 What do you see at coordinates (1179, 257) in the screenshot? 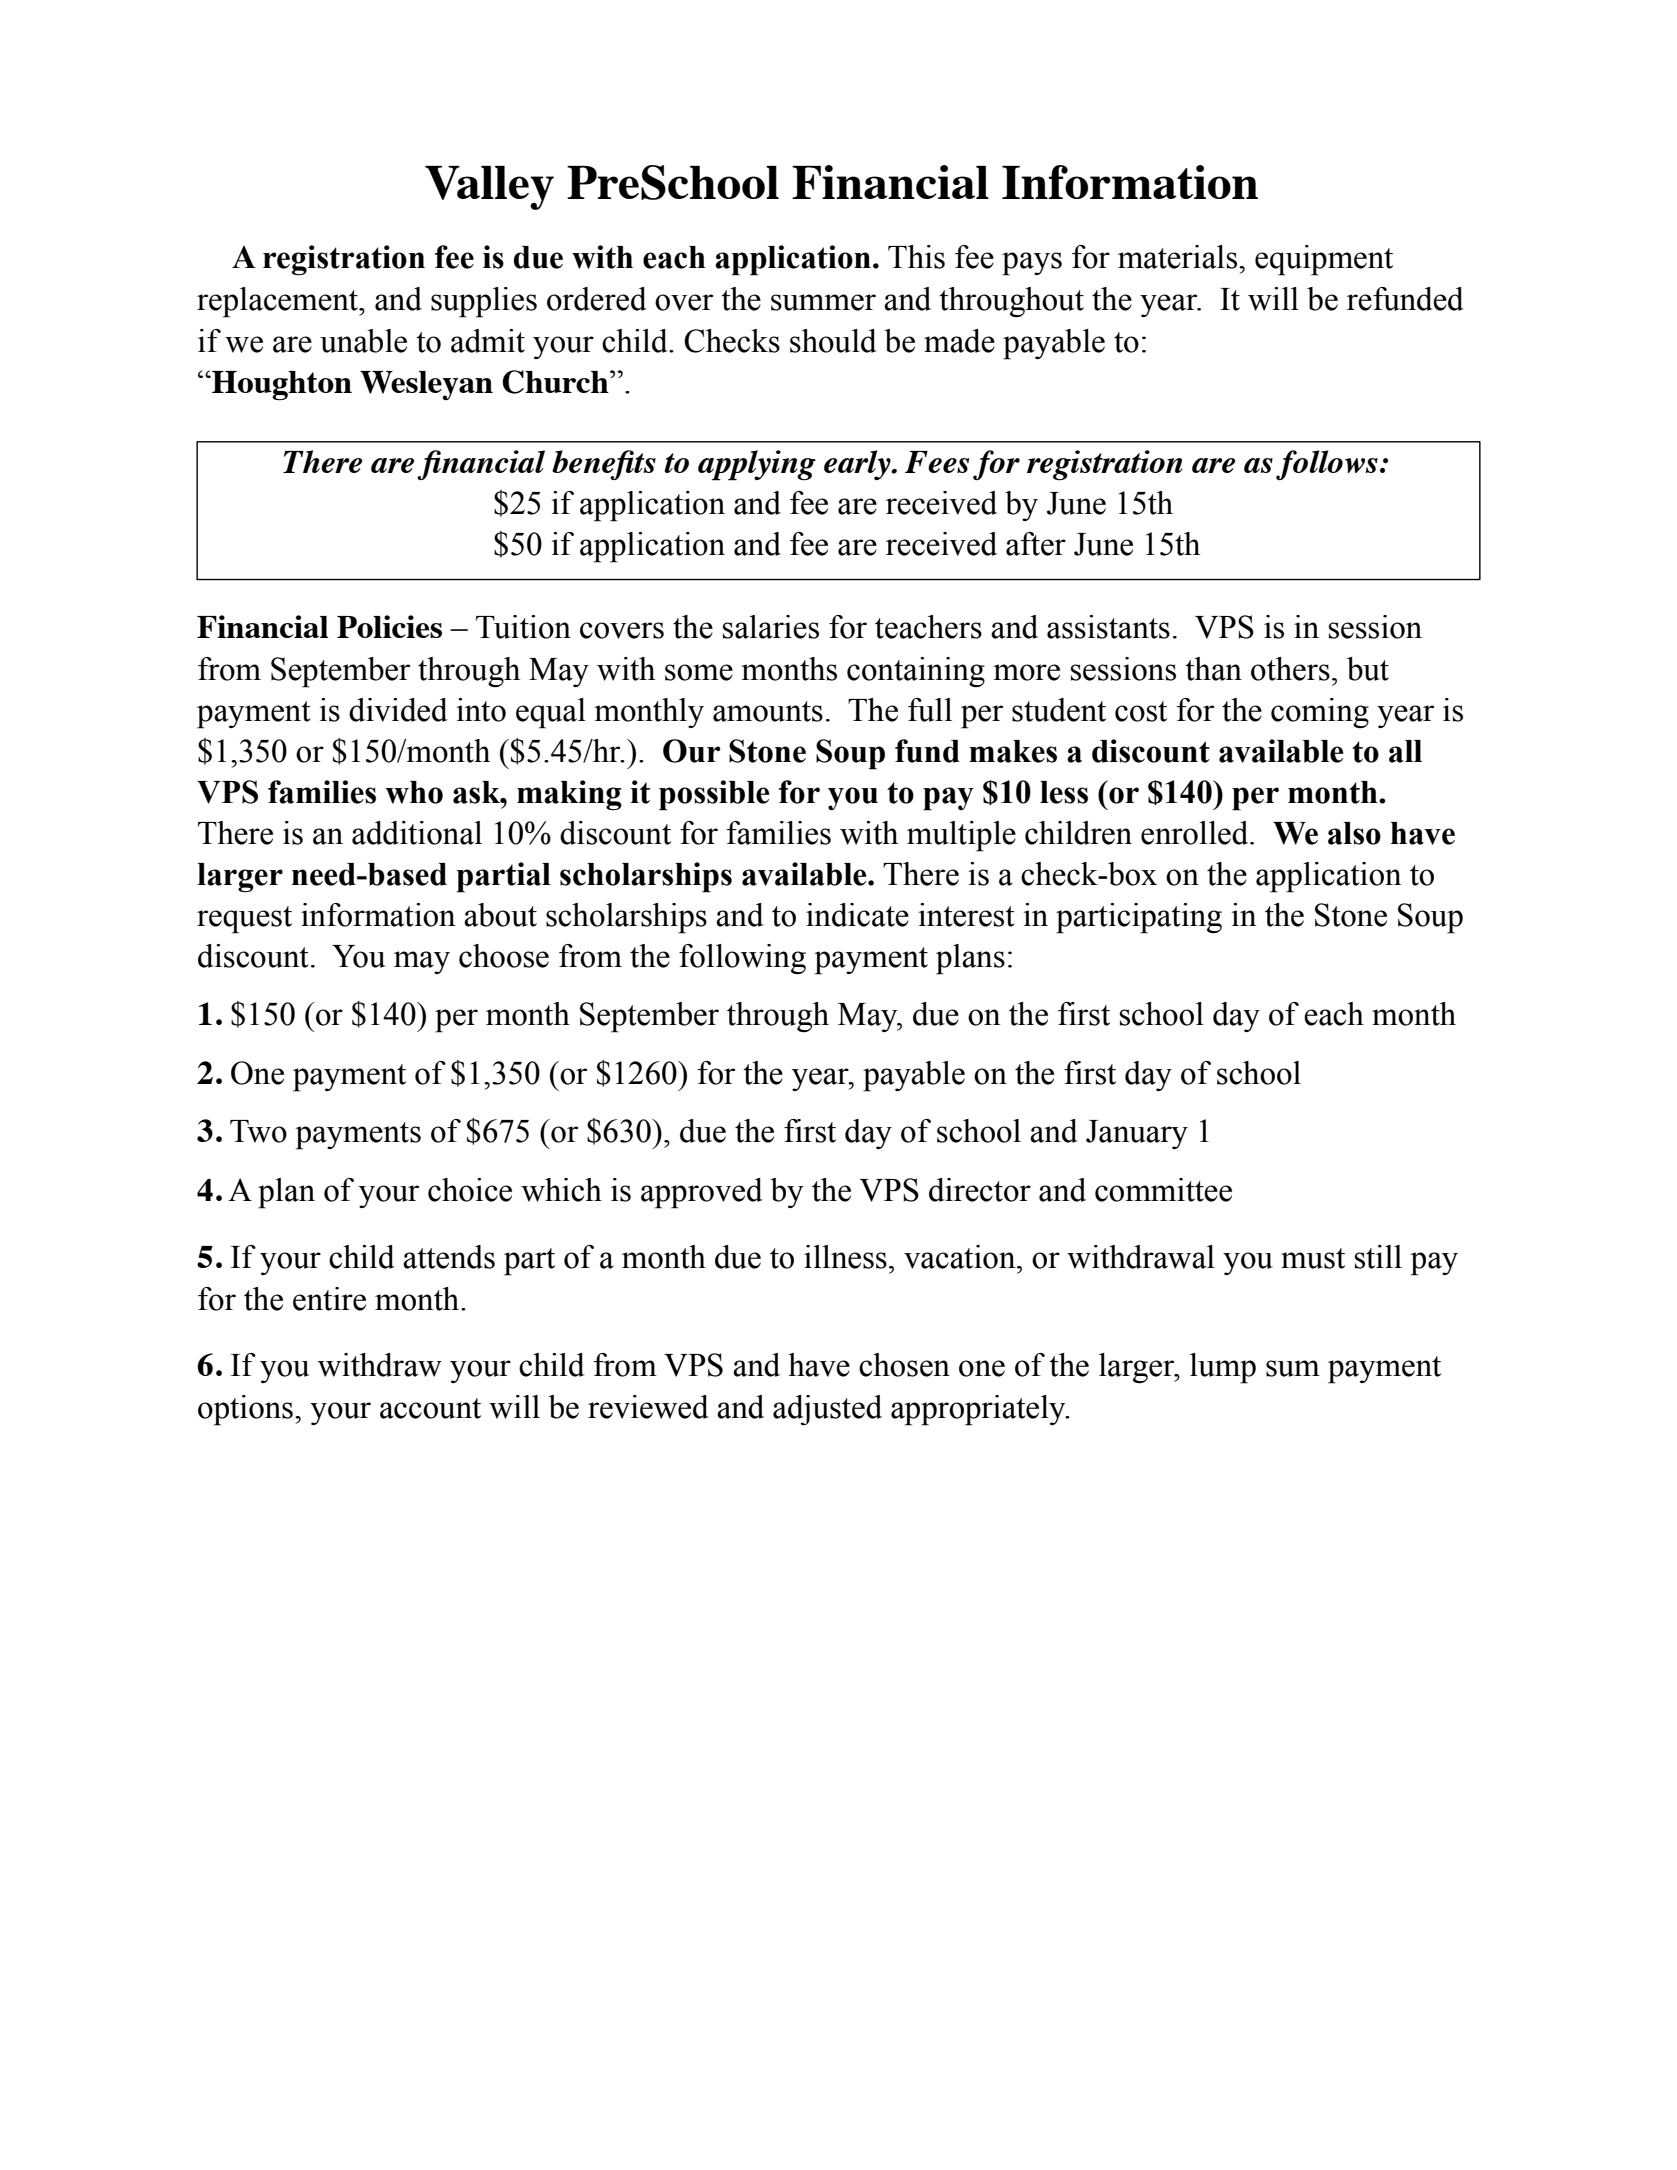
I see `materials` at bounding box center [1179, 257].
